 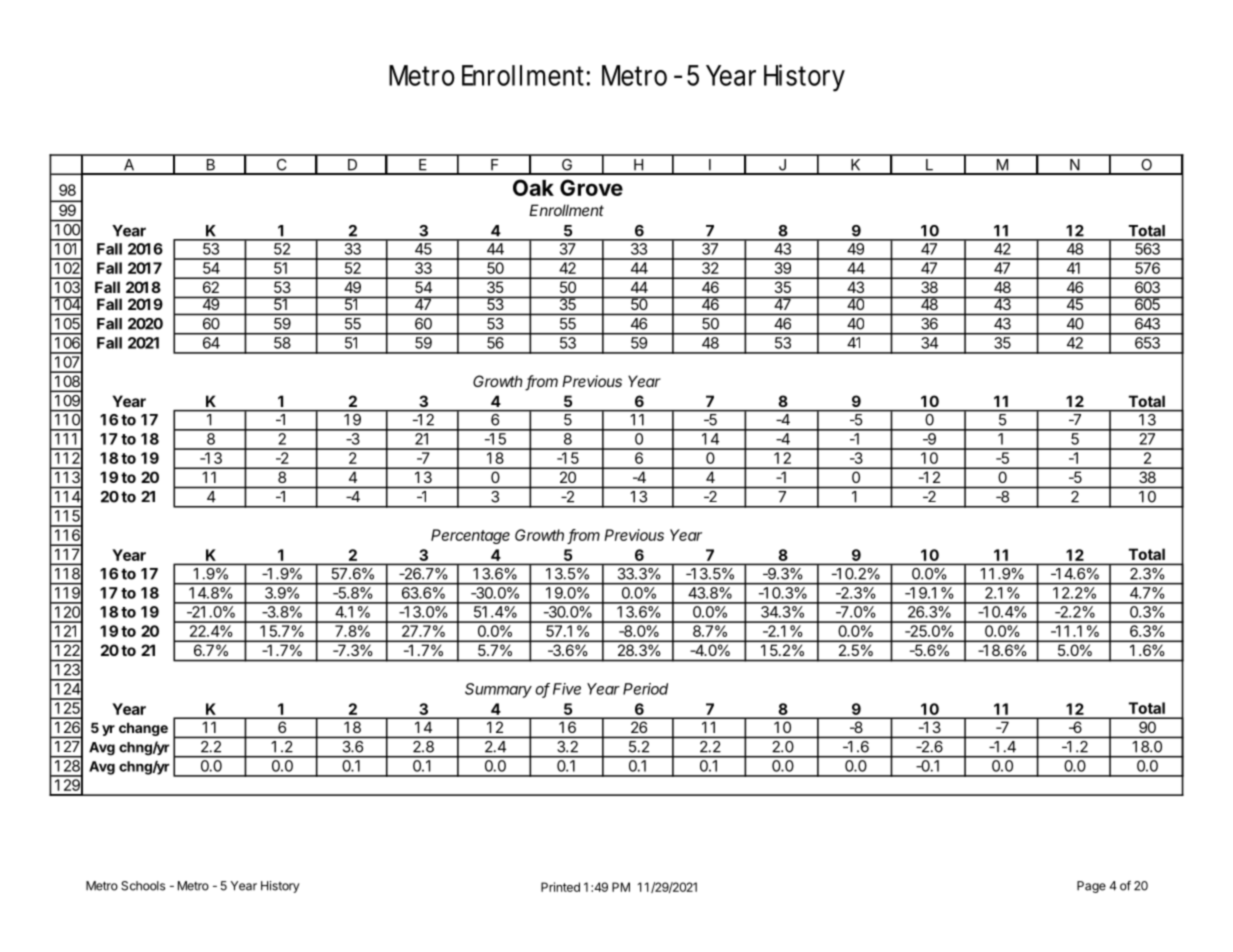 What do you see at coordinates (533, 187) in the screenshot?
I see `Oak` at bounding box center [533, 187].
